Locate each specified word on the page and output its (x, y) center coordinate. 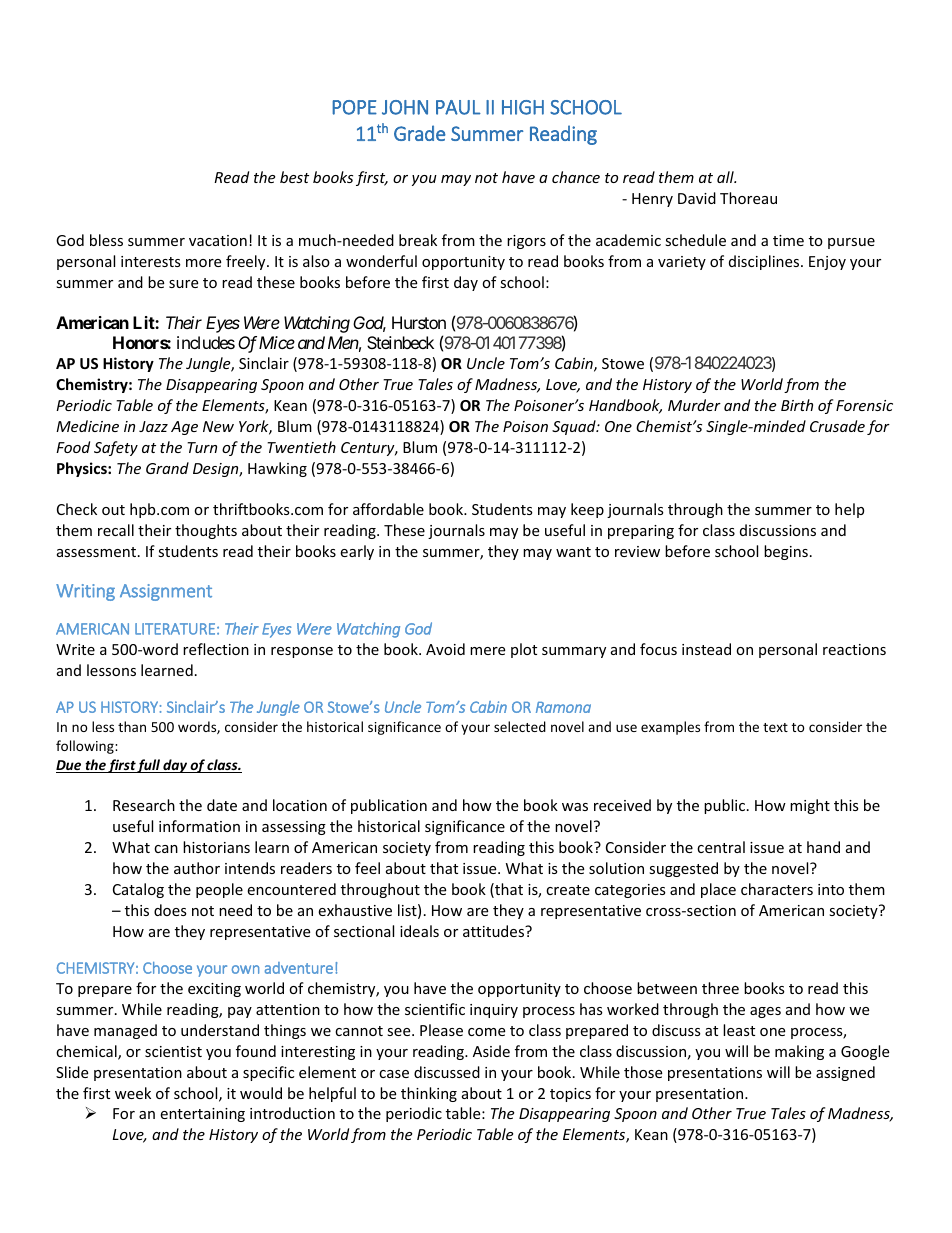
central (721, 847)
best (294, 177)
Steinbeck (400, 342)
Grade (420, 133)
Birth (797, 405)
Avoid (445, 649)
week (133, 1093)
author (197, 868)
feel (367, 868)
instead (706, 649)
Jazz (153, 426)
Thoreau (748, 198)
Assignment (166, 592)
